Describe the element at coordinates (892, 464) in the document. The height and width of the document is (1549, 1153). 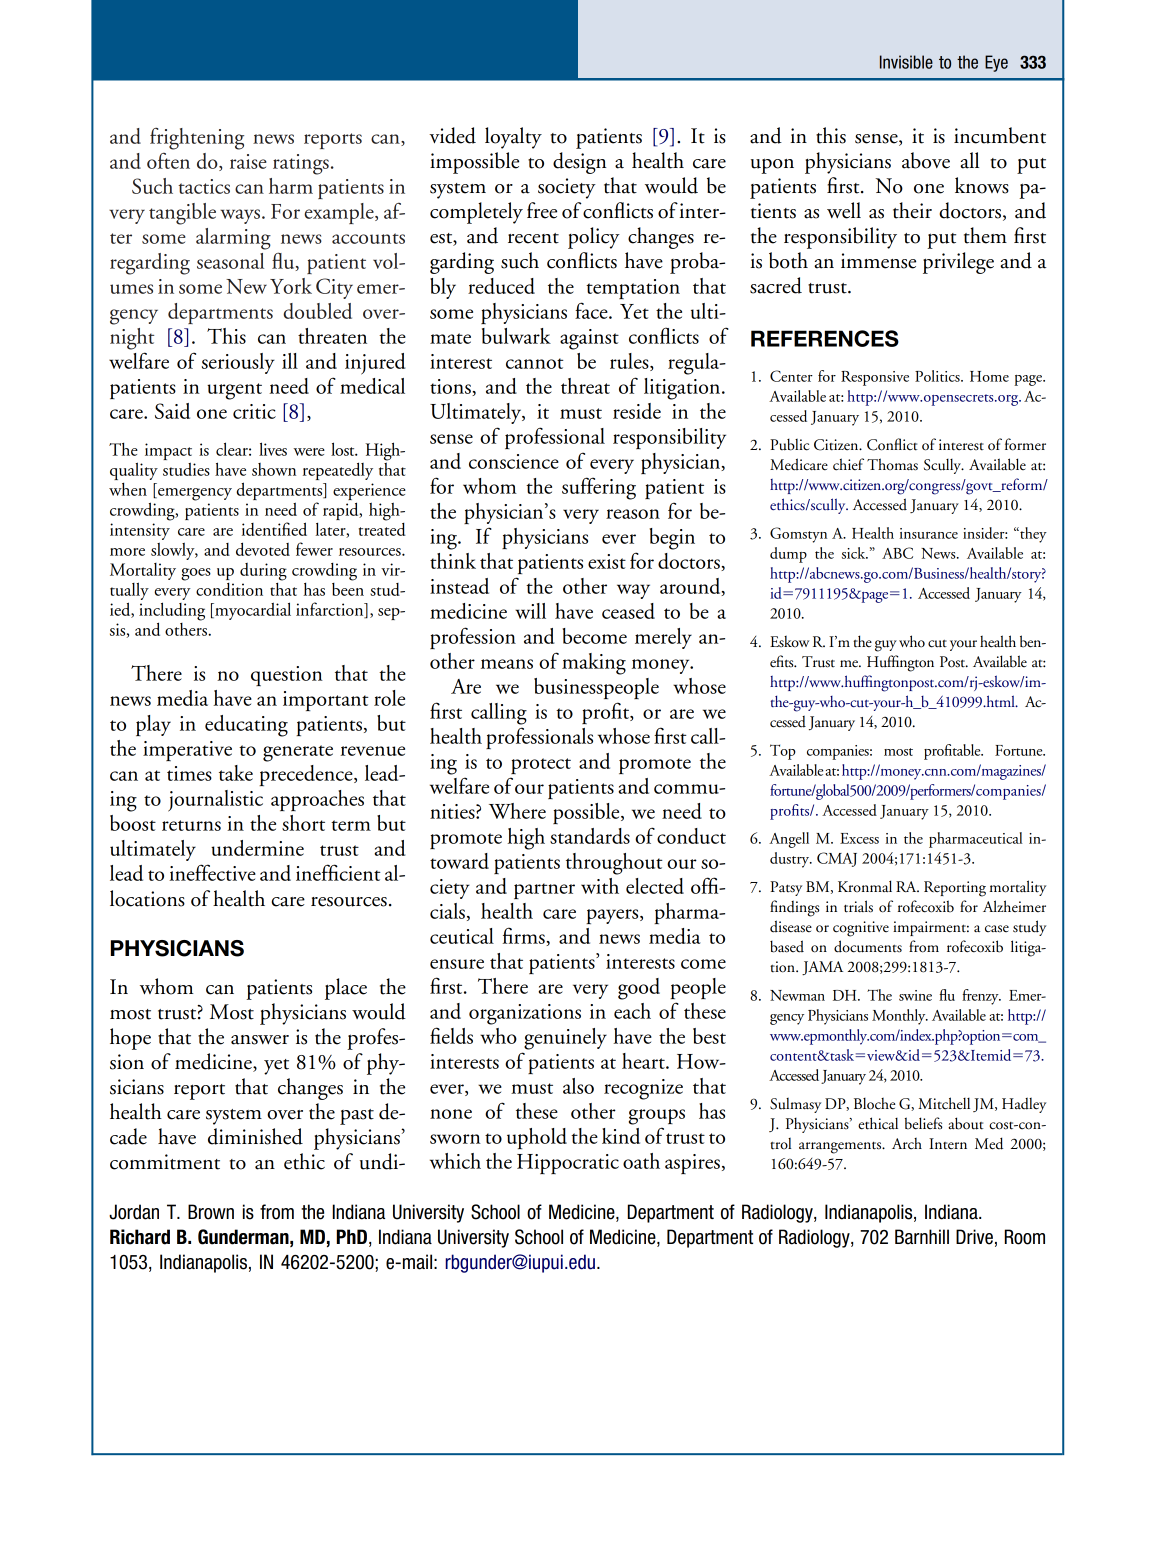
I see `Thomas` at that location.
